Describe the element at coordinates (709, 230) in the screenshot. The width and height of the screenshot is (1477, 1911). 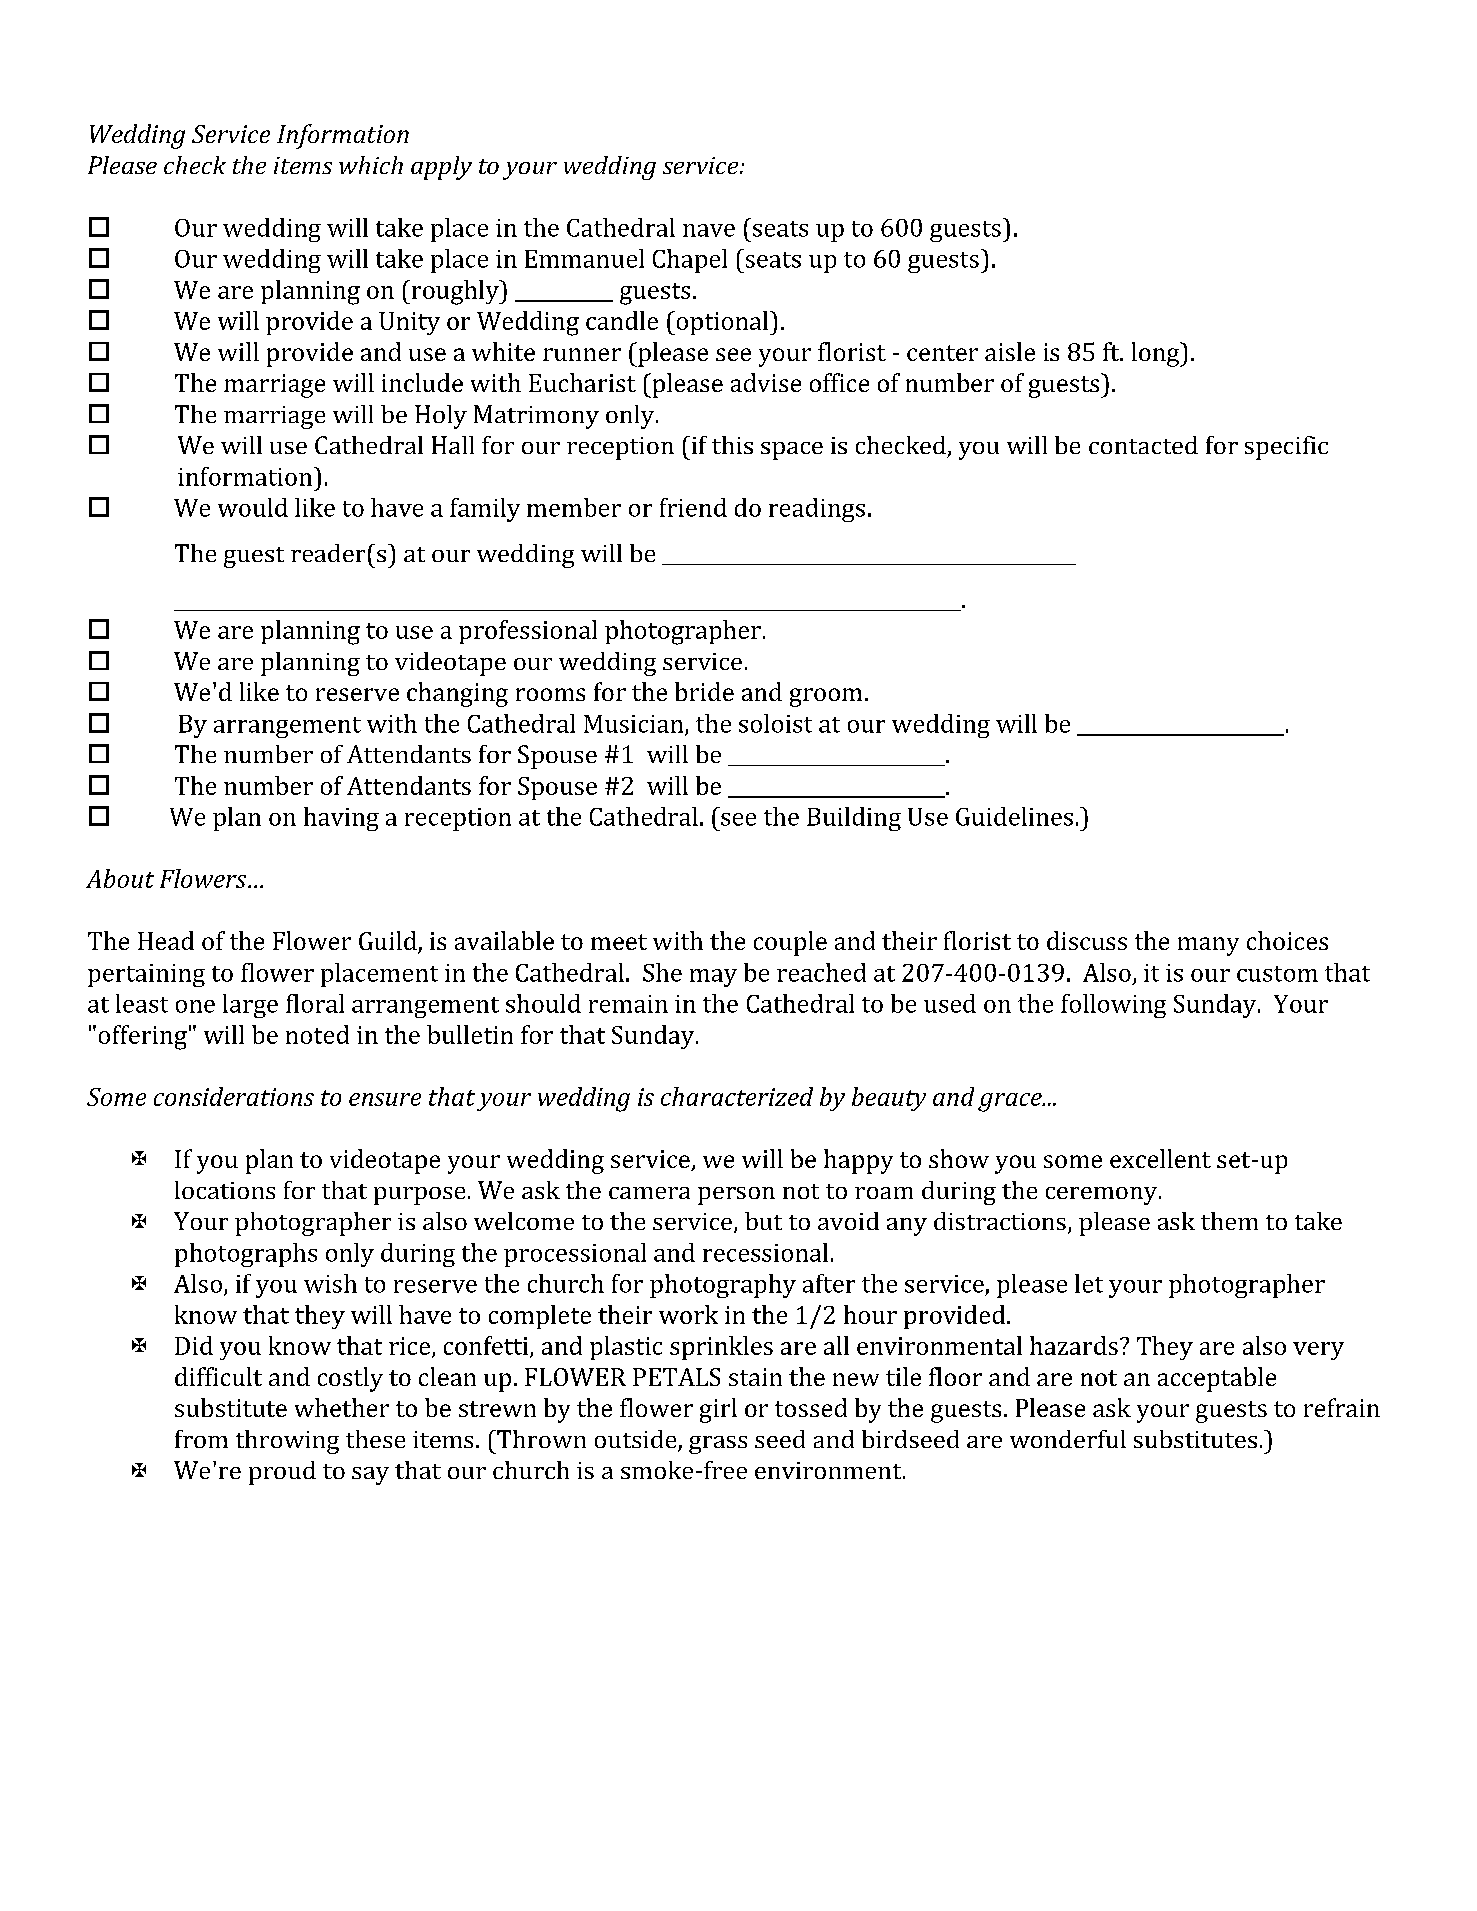
I see `nave` at that location.
